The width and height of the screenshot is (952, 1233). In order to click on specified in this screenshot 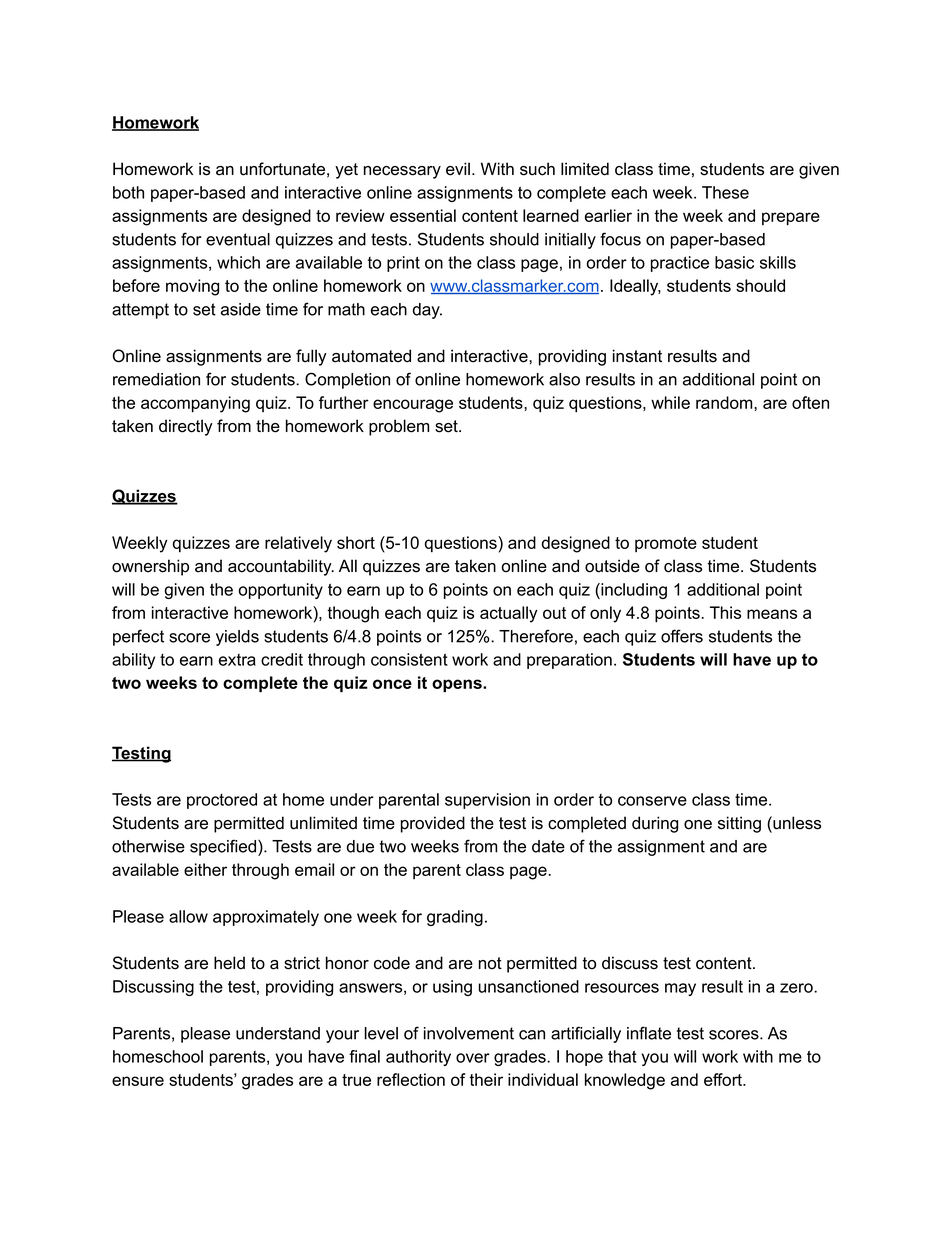, I will do `click(224, 847)`.
